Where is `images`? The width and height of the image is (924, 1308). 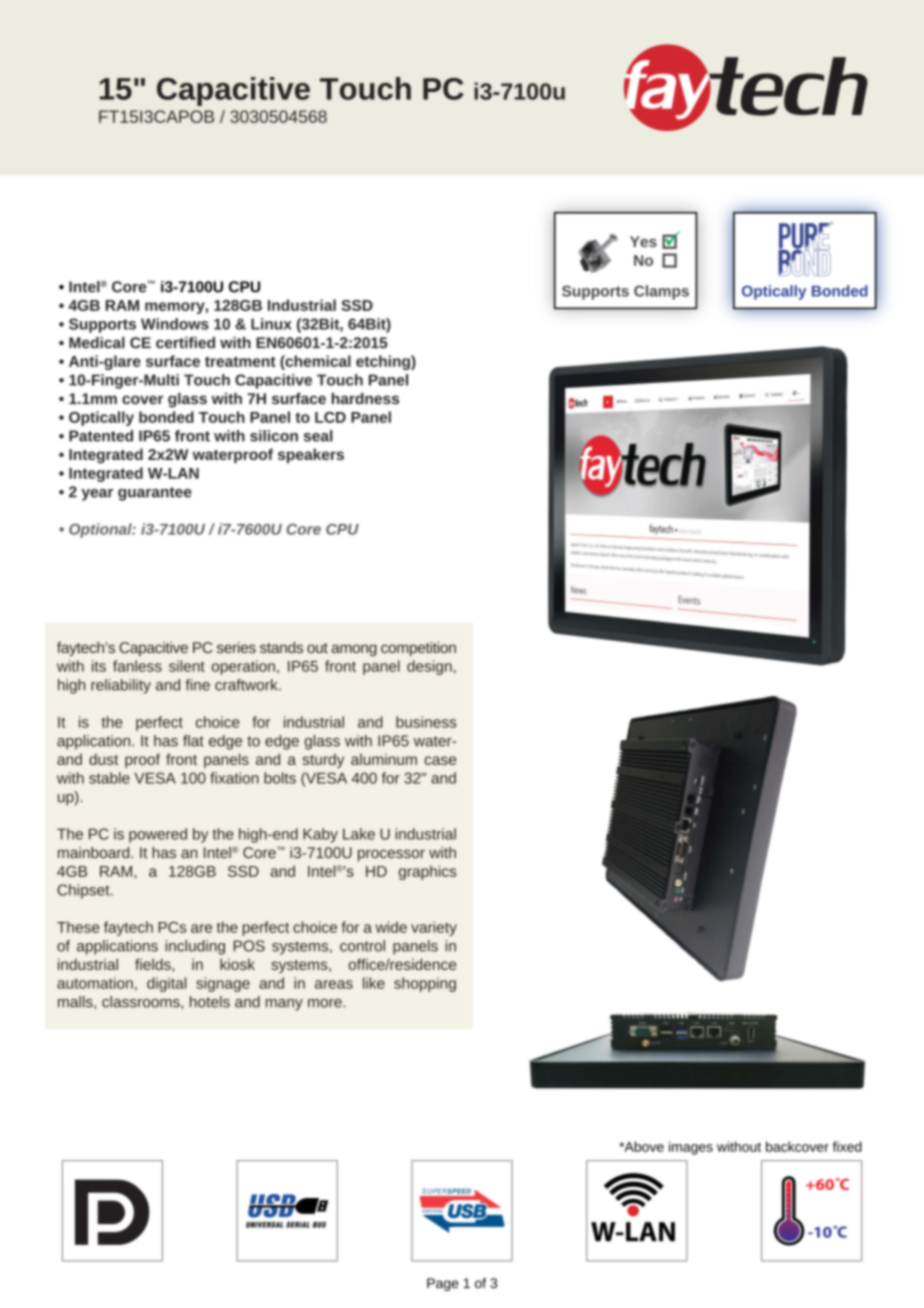
images is located at coordinates (691, 1148).
